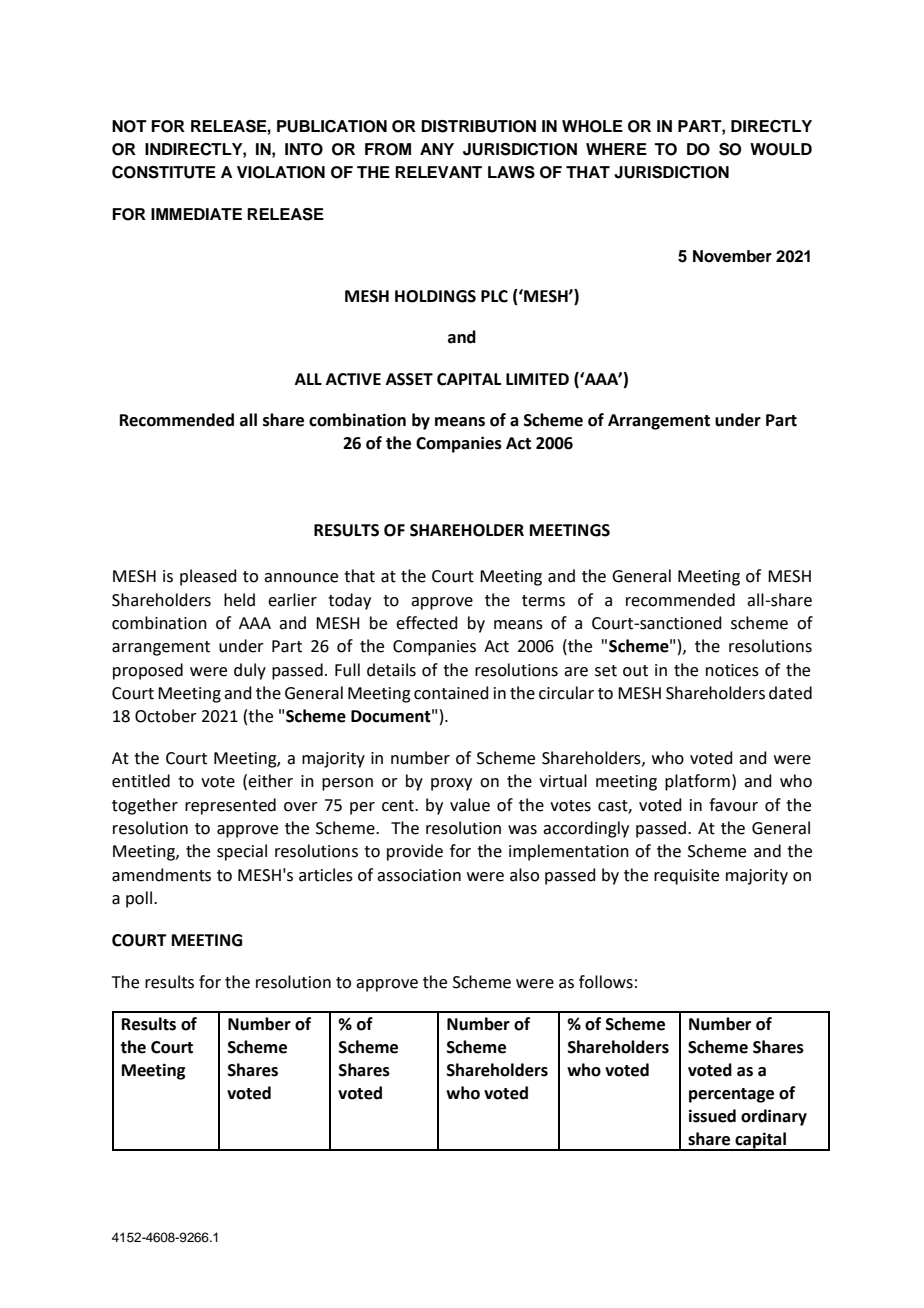  Describe the element at coordinates (230, 806) in the page. I see `represented` at that location.
